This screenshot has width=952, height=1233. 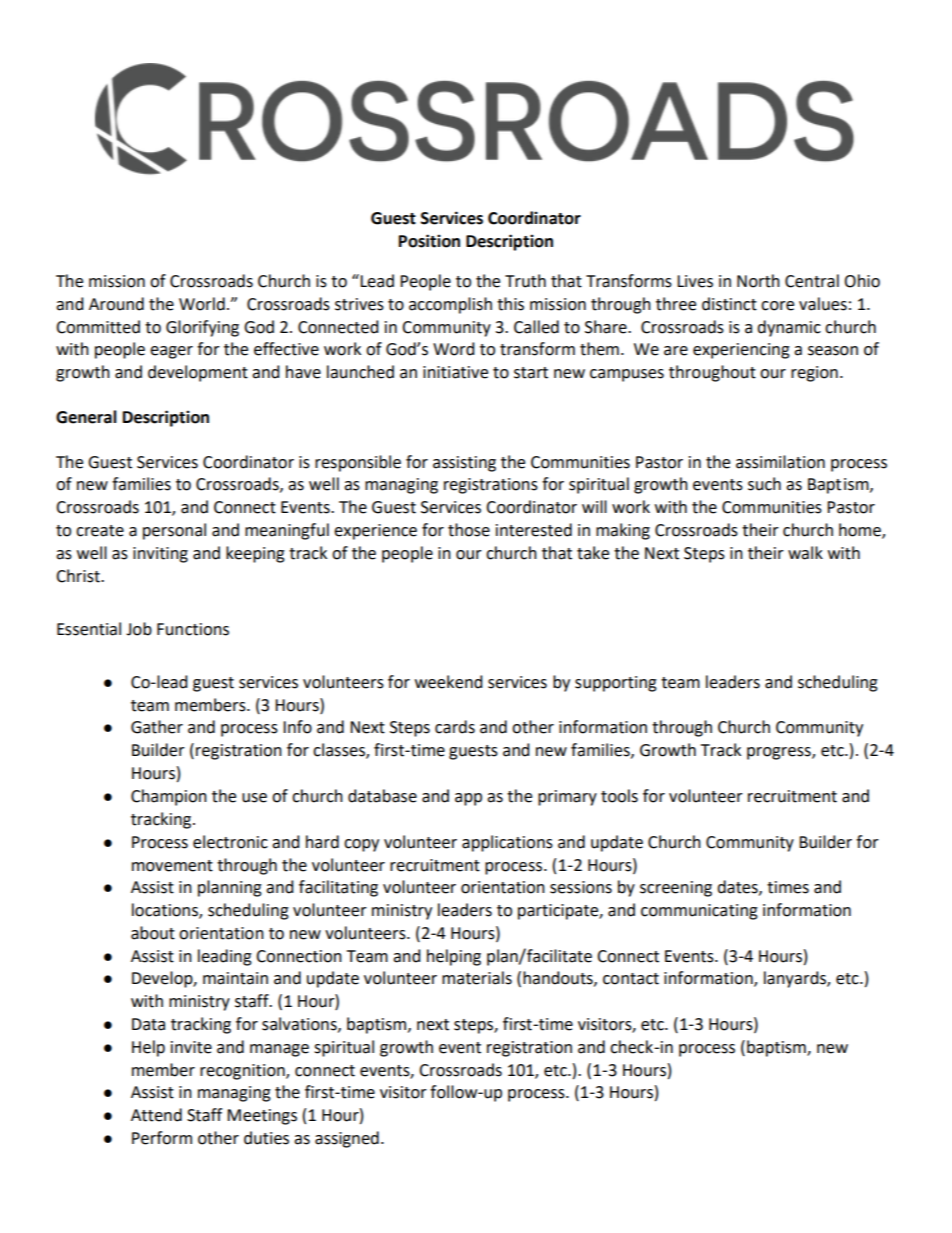 I want to click on World, so click(x=202, y=304).
